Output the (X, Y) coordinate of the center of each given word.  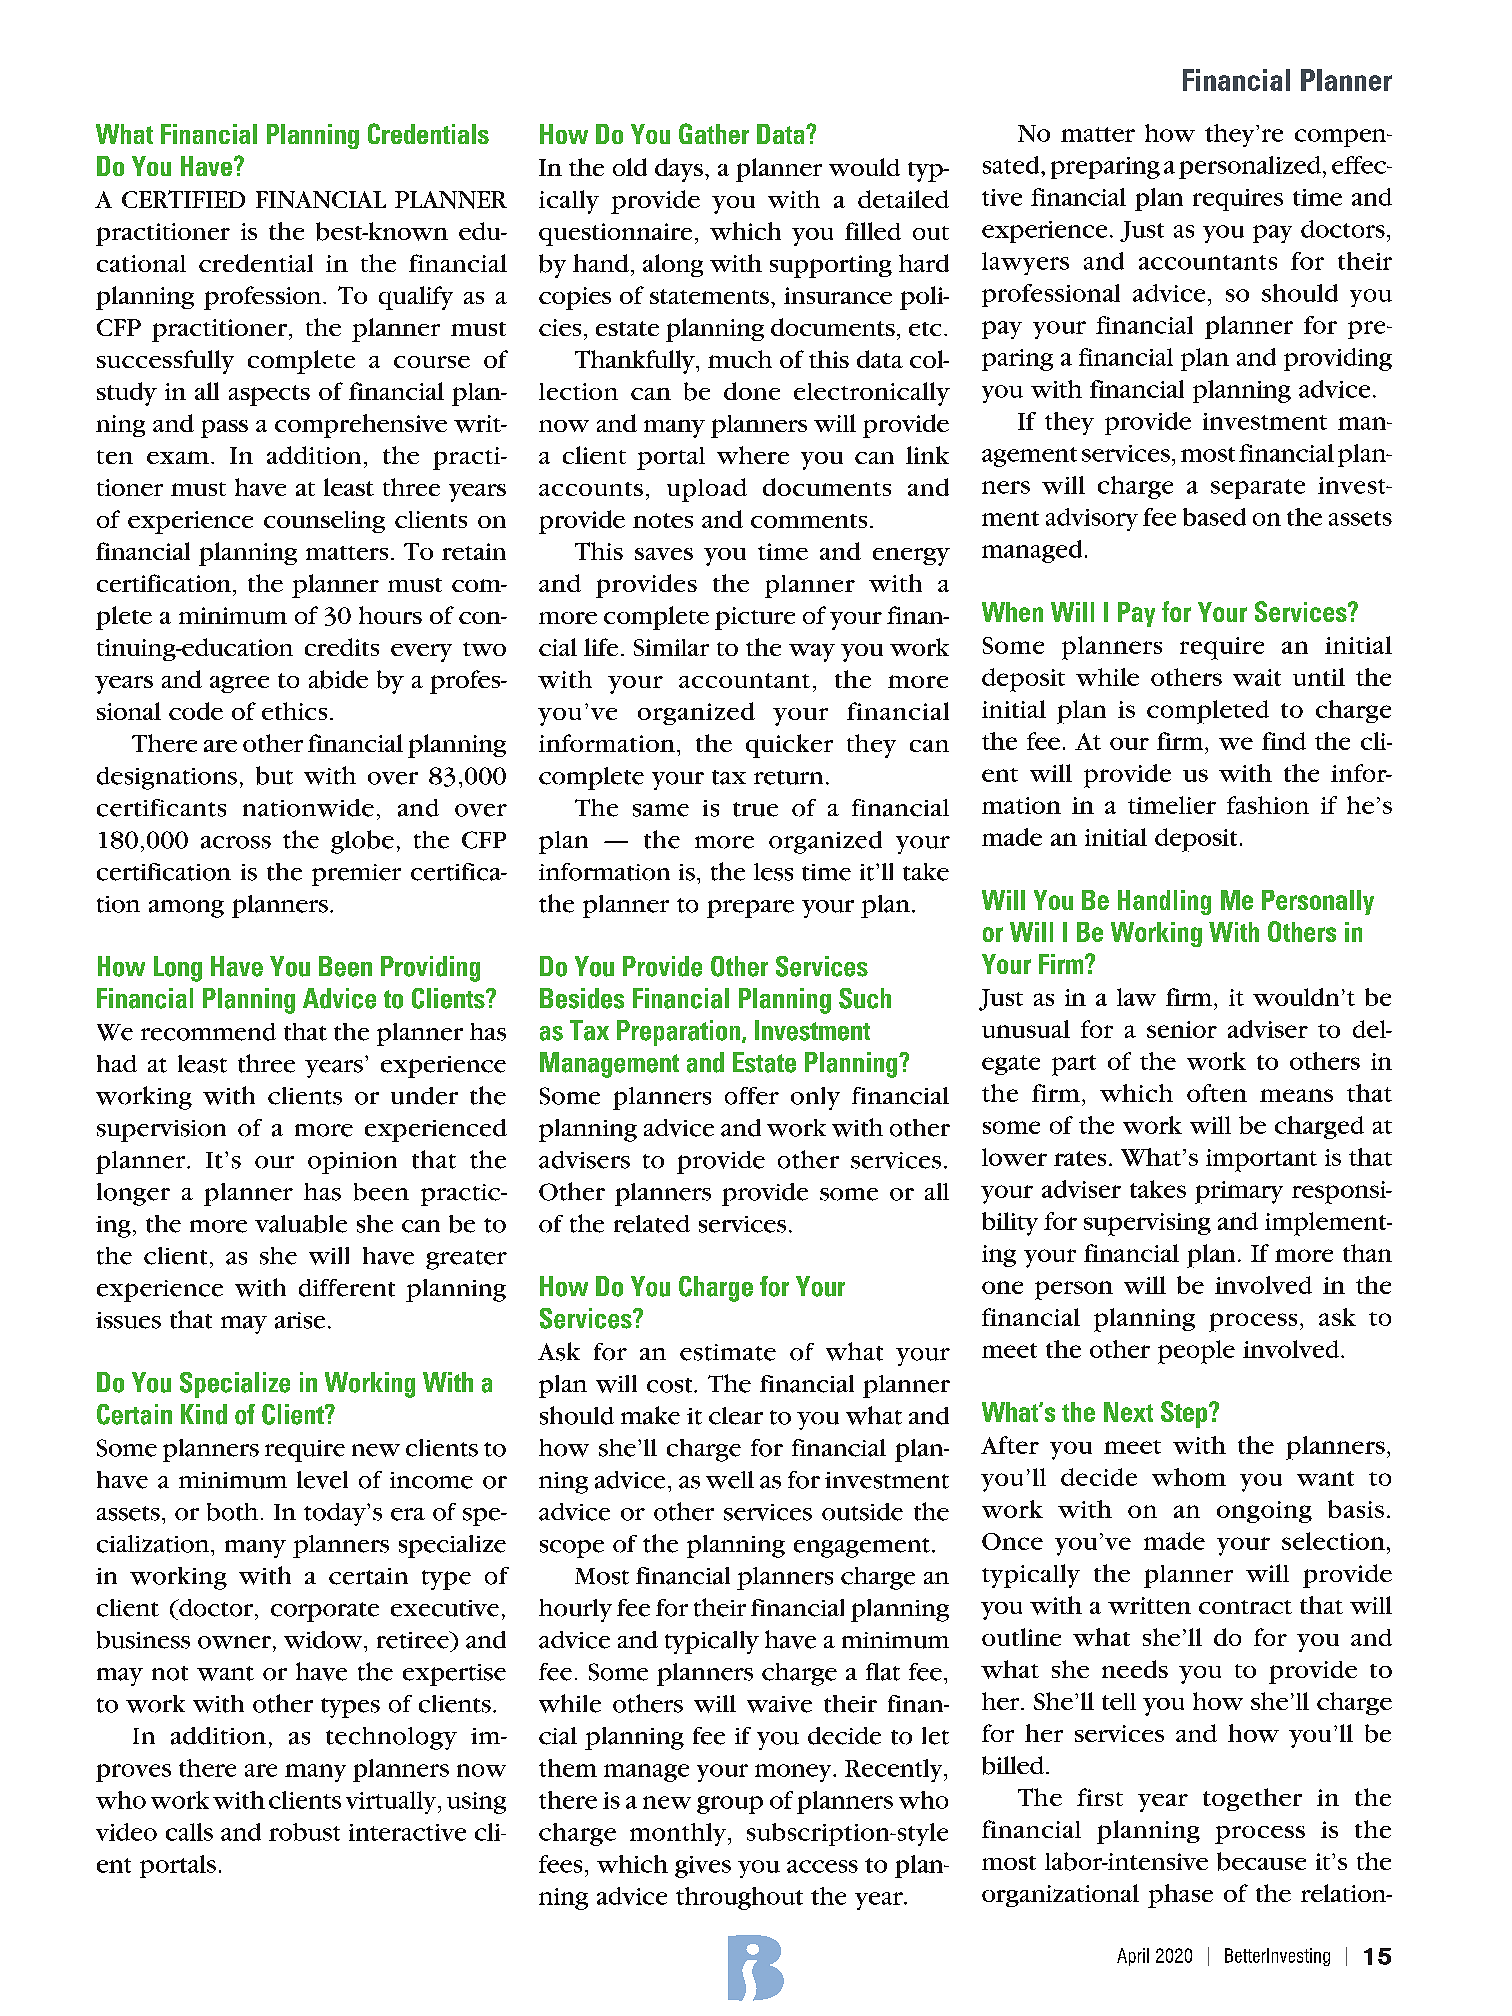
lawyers (1025, 263)
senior (1182, 1029)
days (679, 170)
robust (304, 1832)
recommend (208, 1032)
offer (752, 1096)
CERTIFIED (183, 199)
